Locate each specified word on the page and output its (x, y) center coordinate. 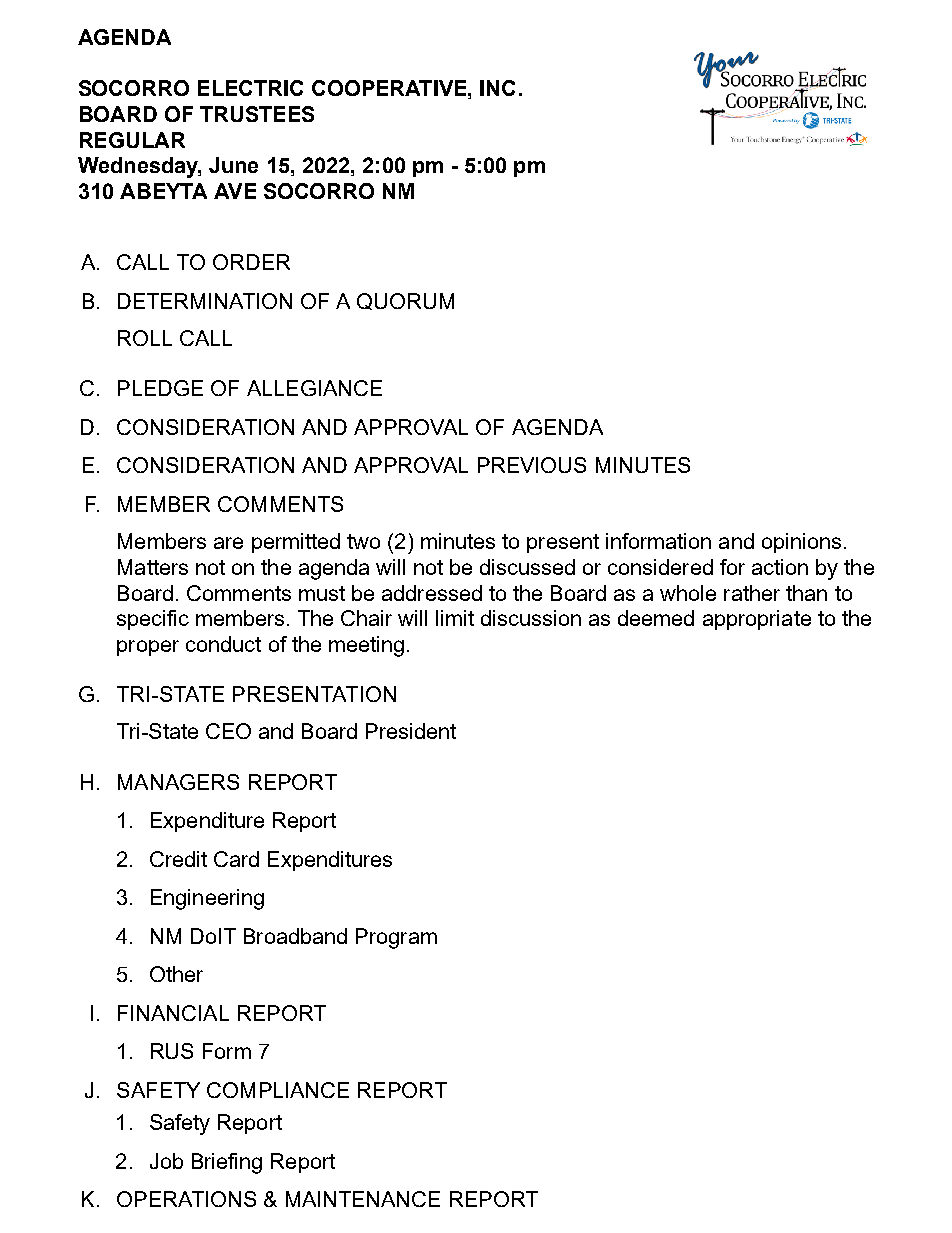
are (228, 543)
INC (497, 88)
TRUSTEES (257, 114)
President (411, 731)
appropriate (757, 620)
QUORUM (405, 301)
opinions (801, 543)
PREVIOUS (532, 465)
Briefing (227, 1163)
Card (236, 859)
